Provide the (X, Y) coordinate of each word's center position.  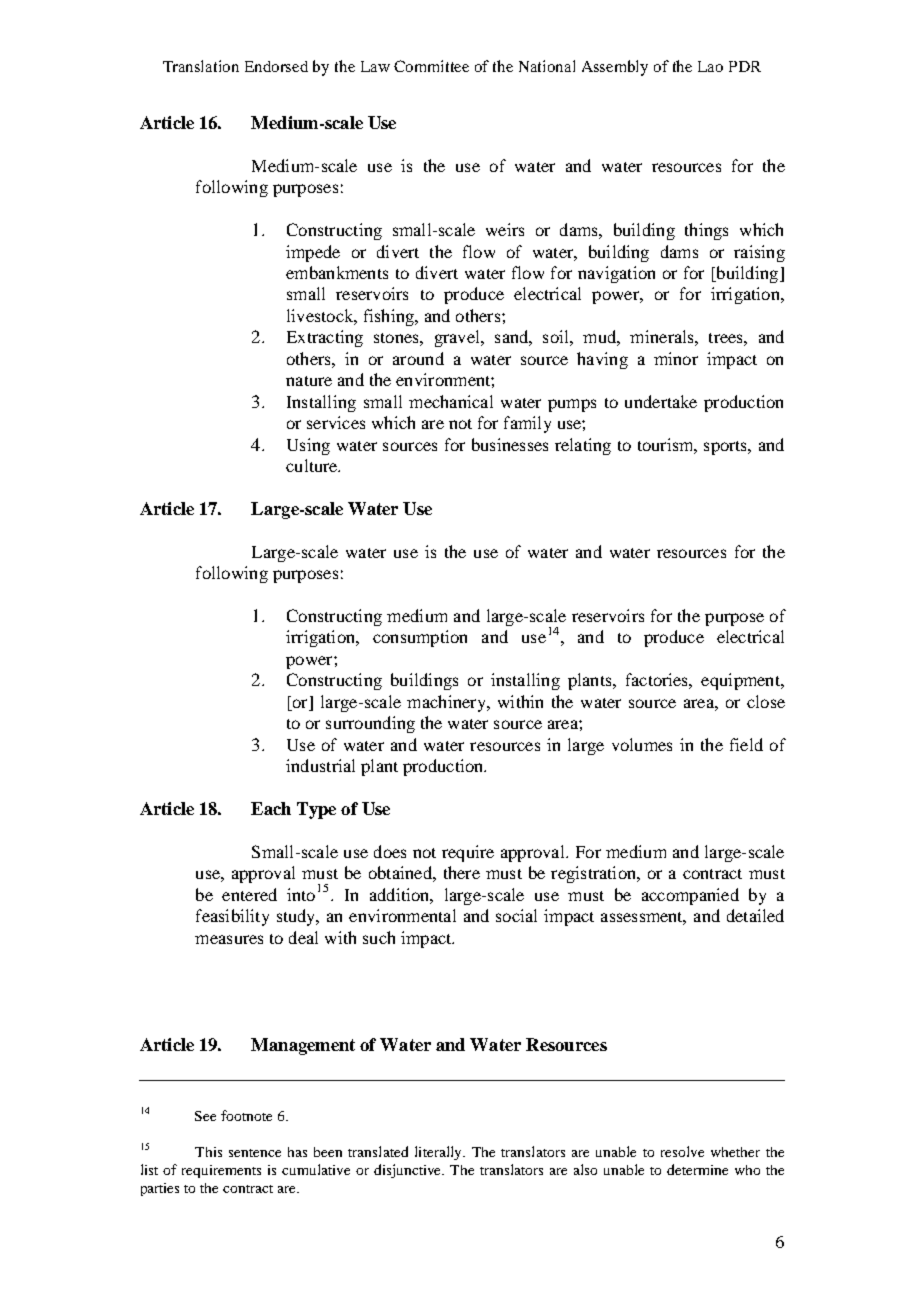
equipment (741, 681)
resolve (682, 1151)
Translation (201, 66)
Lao (710, 66)
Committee (431, 66)
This (208, 1152)
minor (676, 358)
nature (309, 381)
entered (249, 894)
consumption (420, 638)
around (418, 358)
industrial (320, 765)
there (462, 872)
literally (439, 1153)
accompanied (690, 896)
